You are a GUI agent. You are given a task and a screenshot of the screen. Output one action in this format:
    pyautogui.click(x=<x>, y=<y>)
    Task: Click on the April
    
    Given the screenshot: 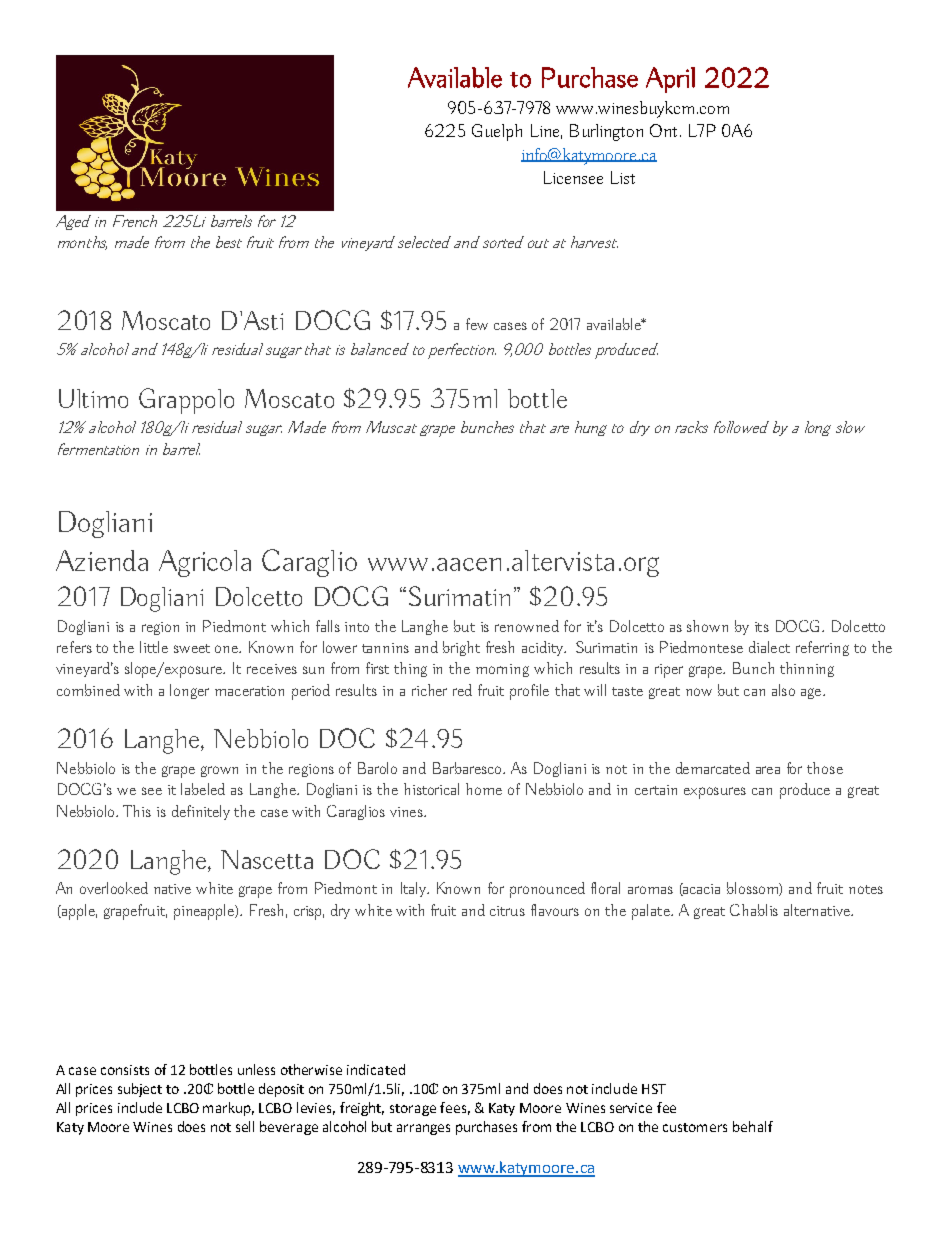 What is the action you would take?
    pyautogui.click(x=670, y=80)
